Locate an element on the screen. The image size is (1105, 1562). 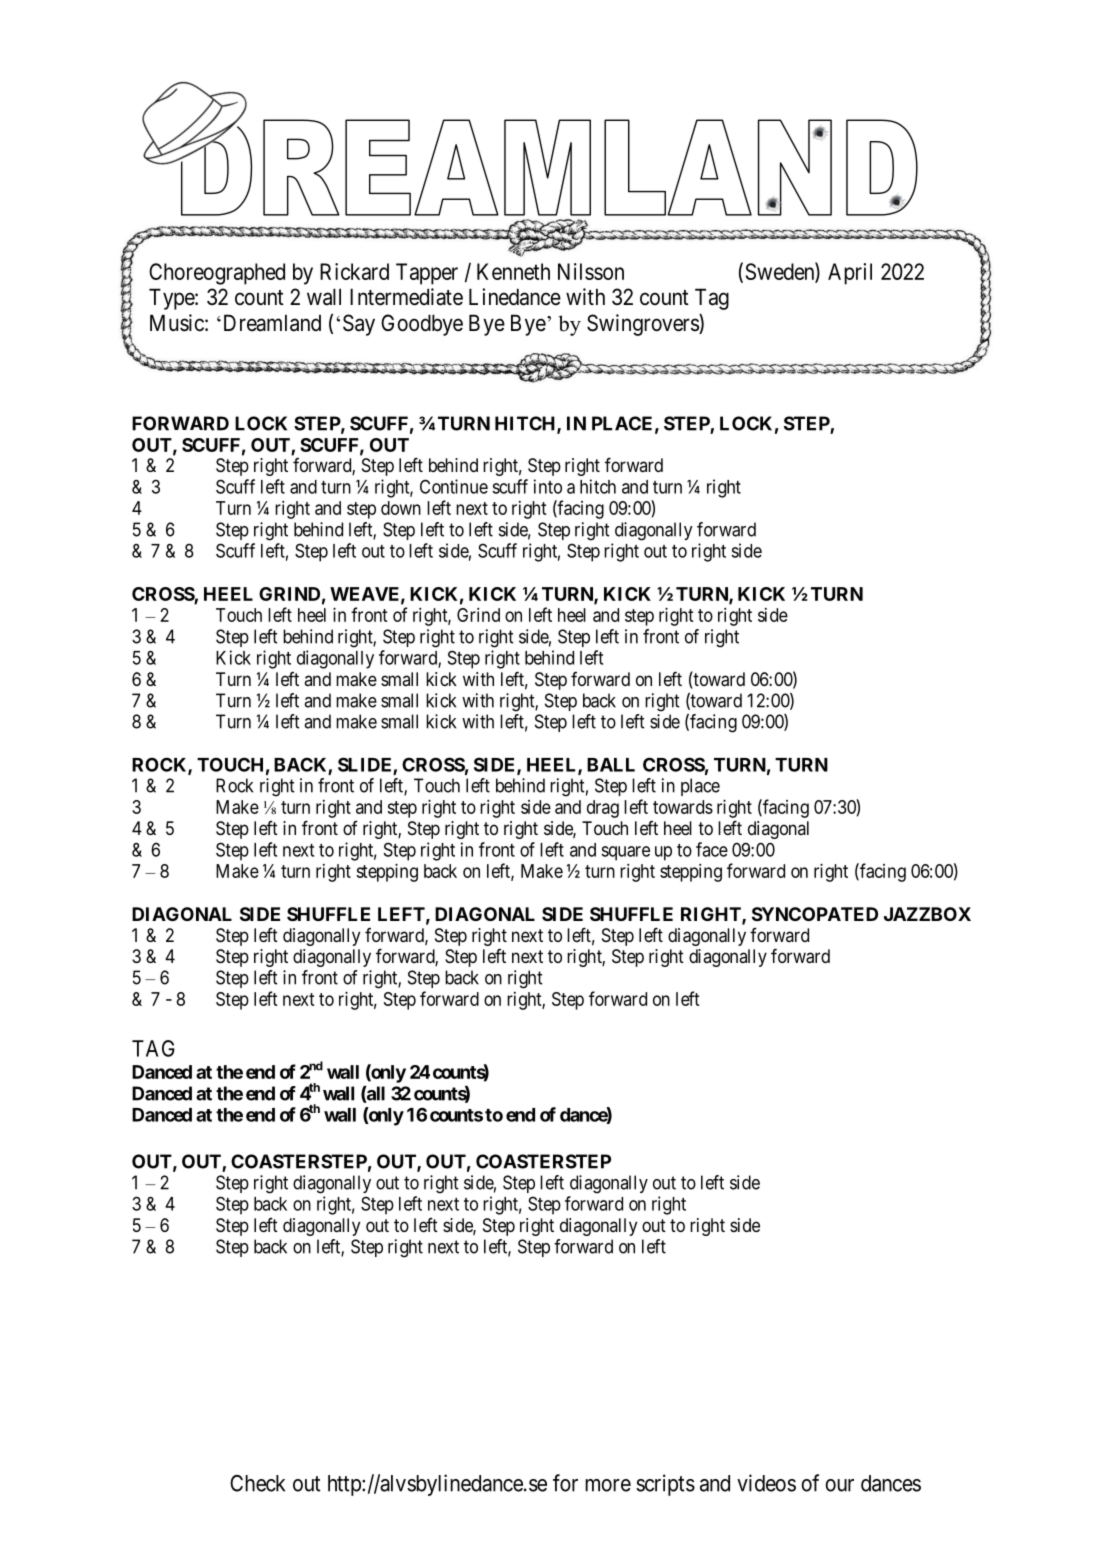
down is located at coordinates (401, 508).
